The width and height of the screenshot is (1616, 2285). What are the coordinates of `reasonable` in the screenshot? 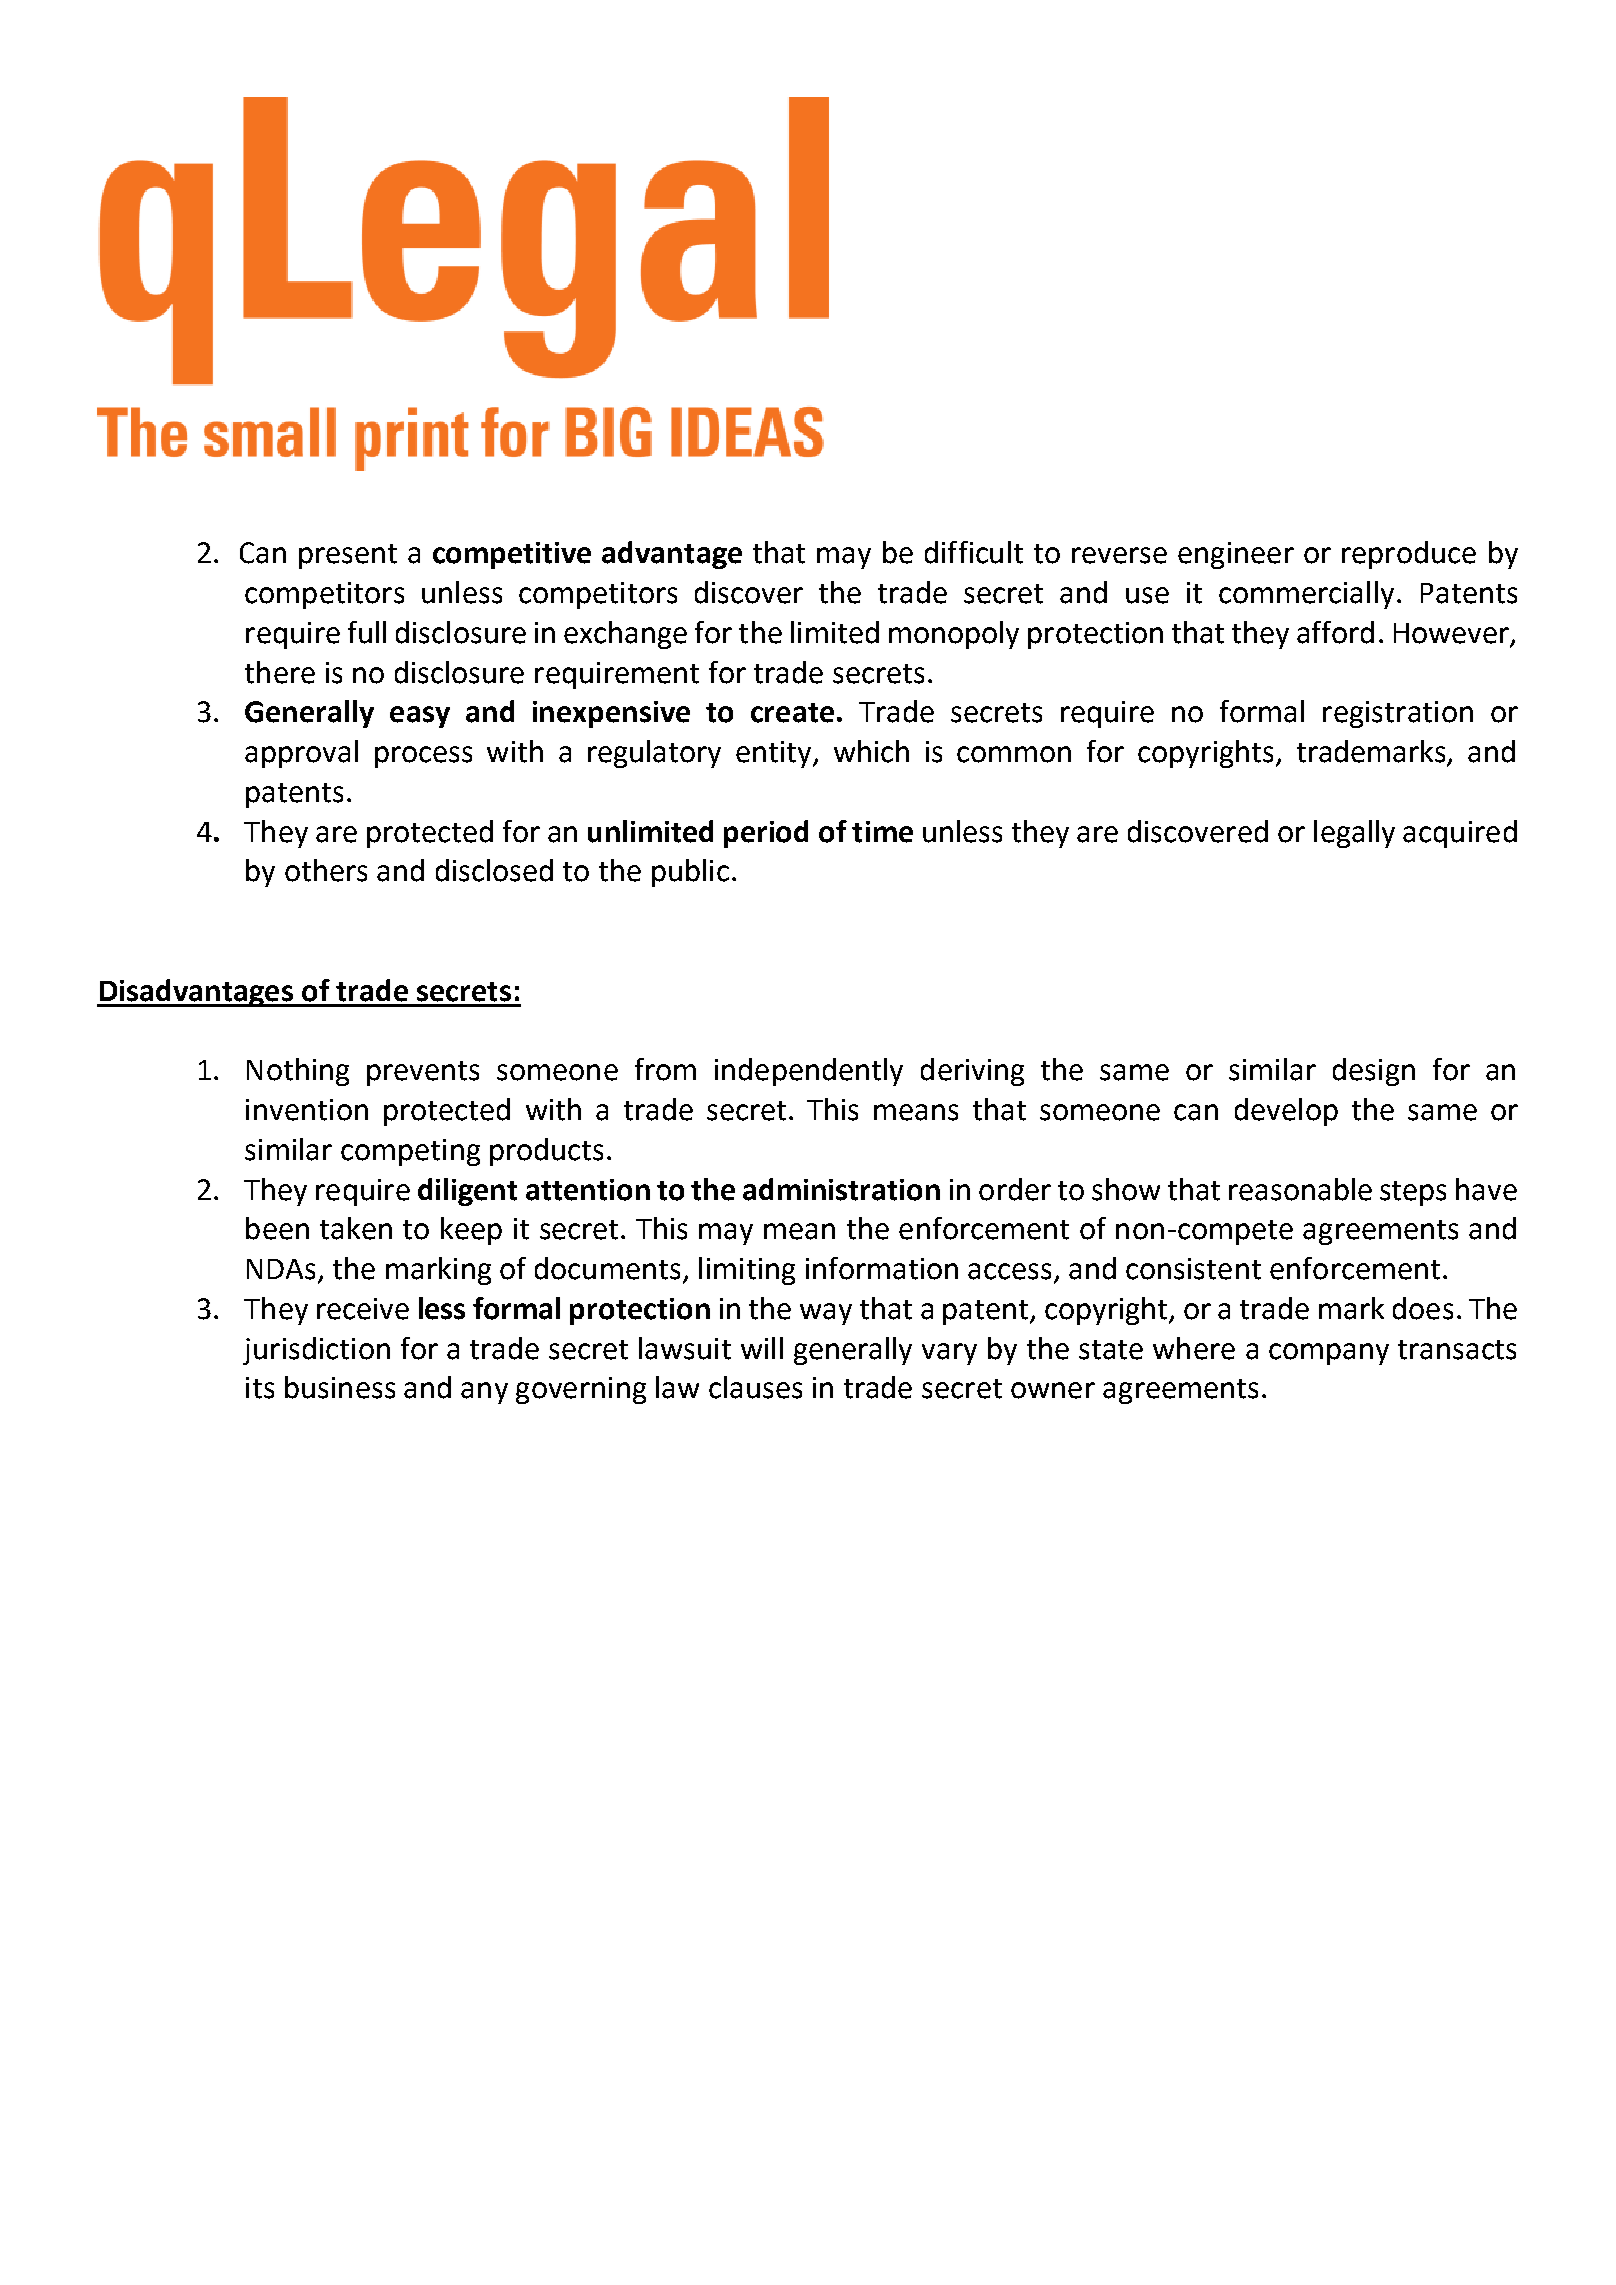 It's located at (1300, 1189).
